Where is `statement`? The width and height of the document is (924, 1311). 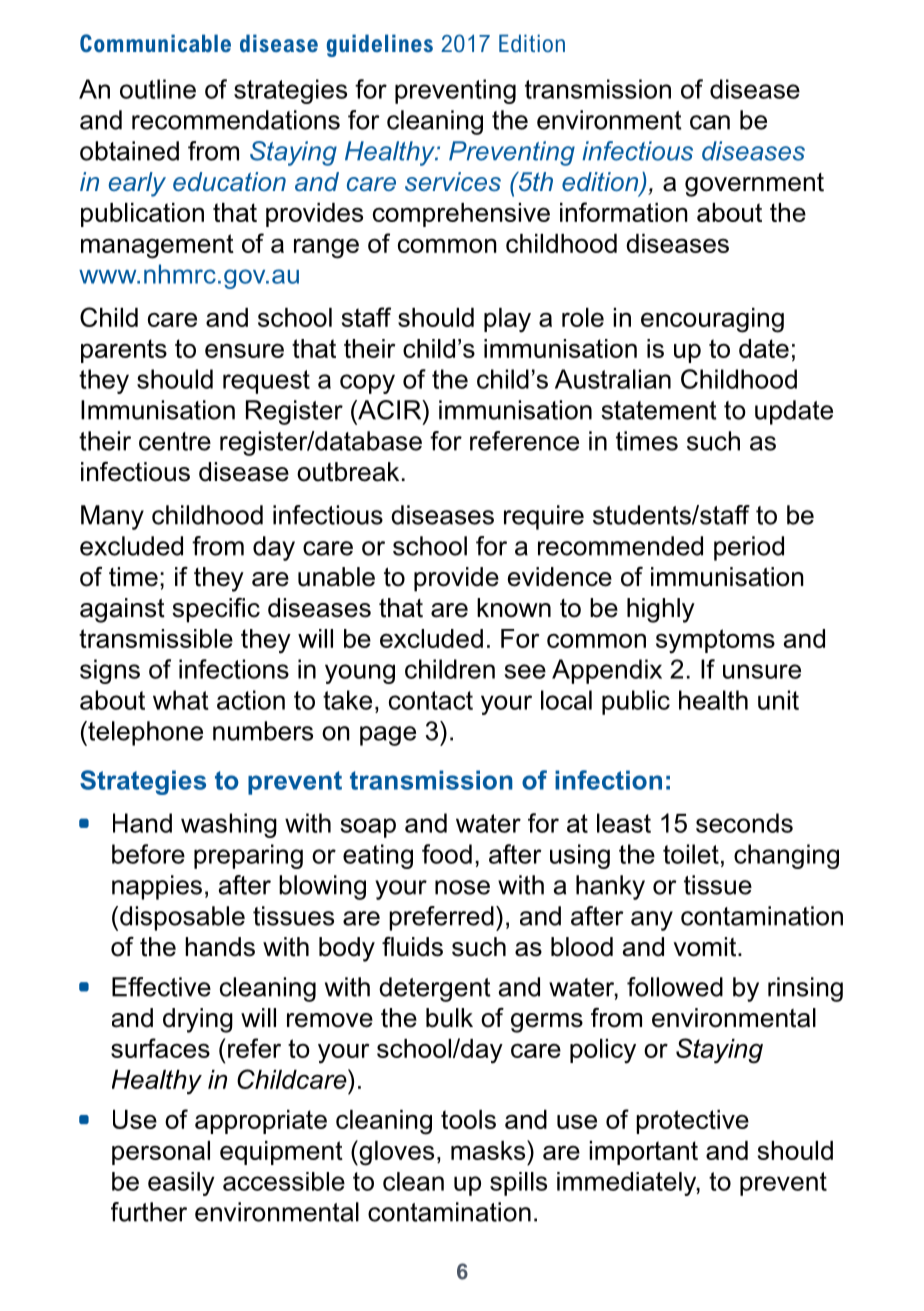 statement is located at coordinates (659, 410).
